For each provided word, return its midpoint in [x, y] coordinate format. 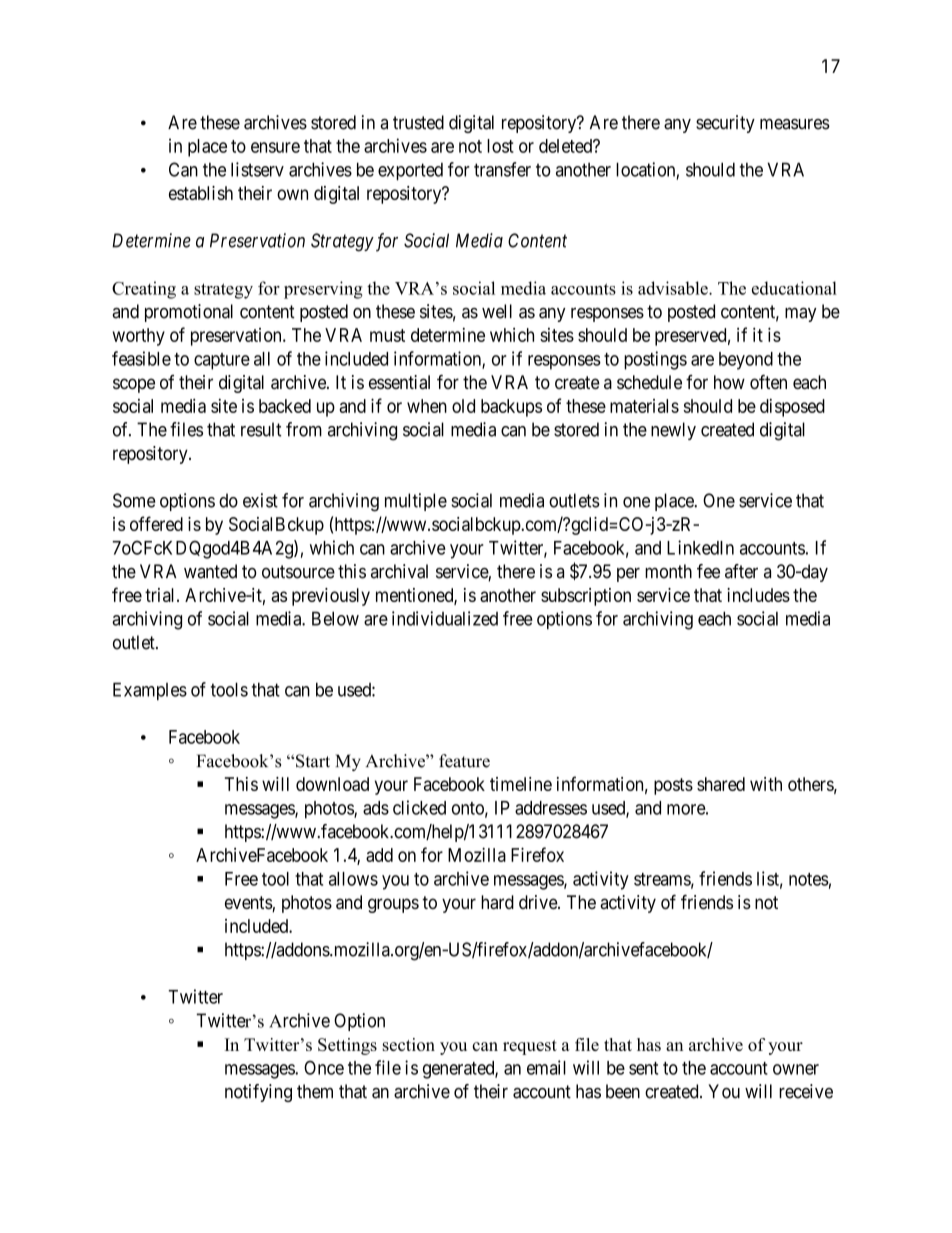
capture [222, 361]
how [729, 382]
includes [758, 595]
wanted [210, 571]
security [725, 124]
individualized [445, 618]
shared [721, 784]
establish [201, 193]
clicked [419, 807]
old [463, 406]
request [530, 1047]
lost [500, 146]
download [332, 784]
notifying [258, 1093]
